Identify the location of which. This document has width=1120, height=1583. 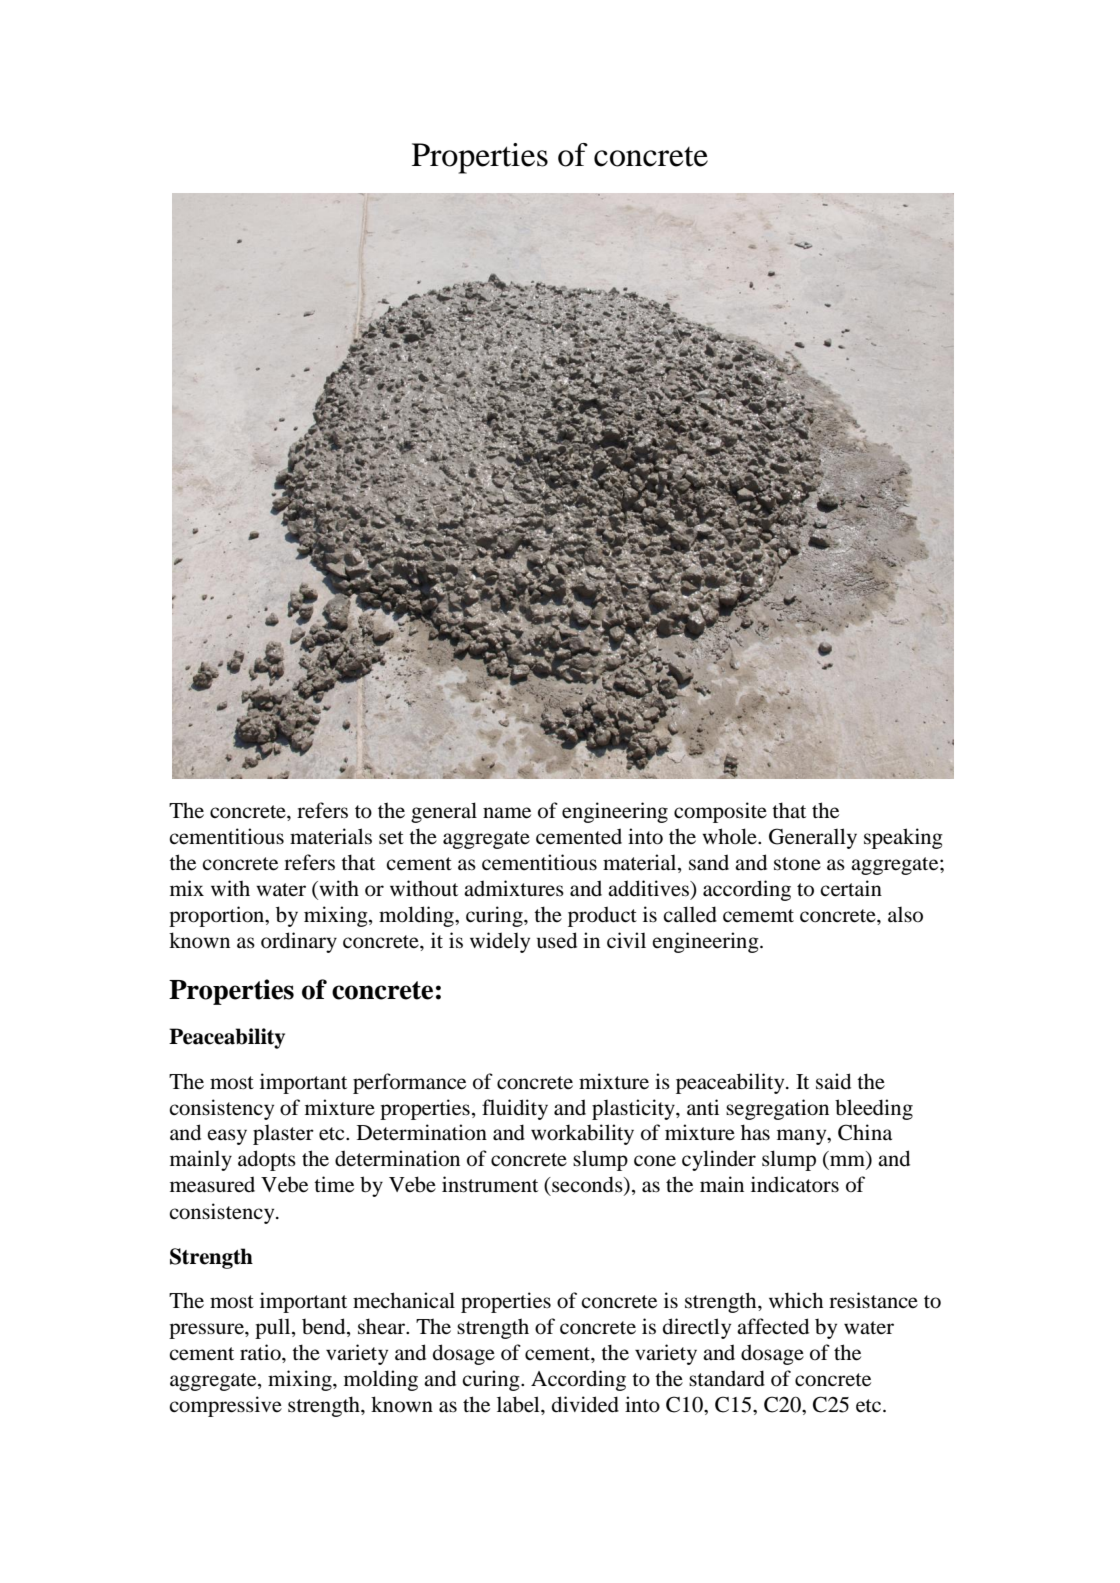
(796, 1300).
